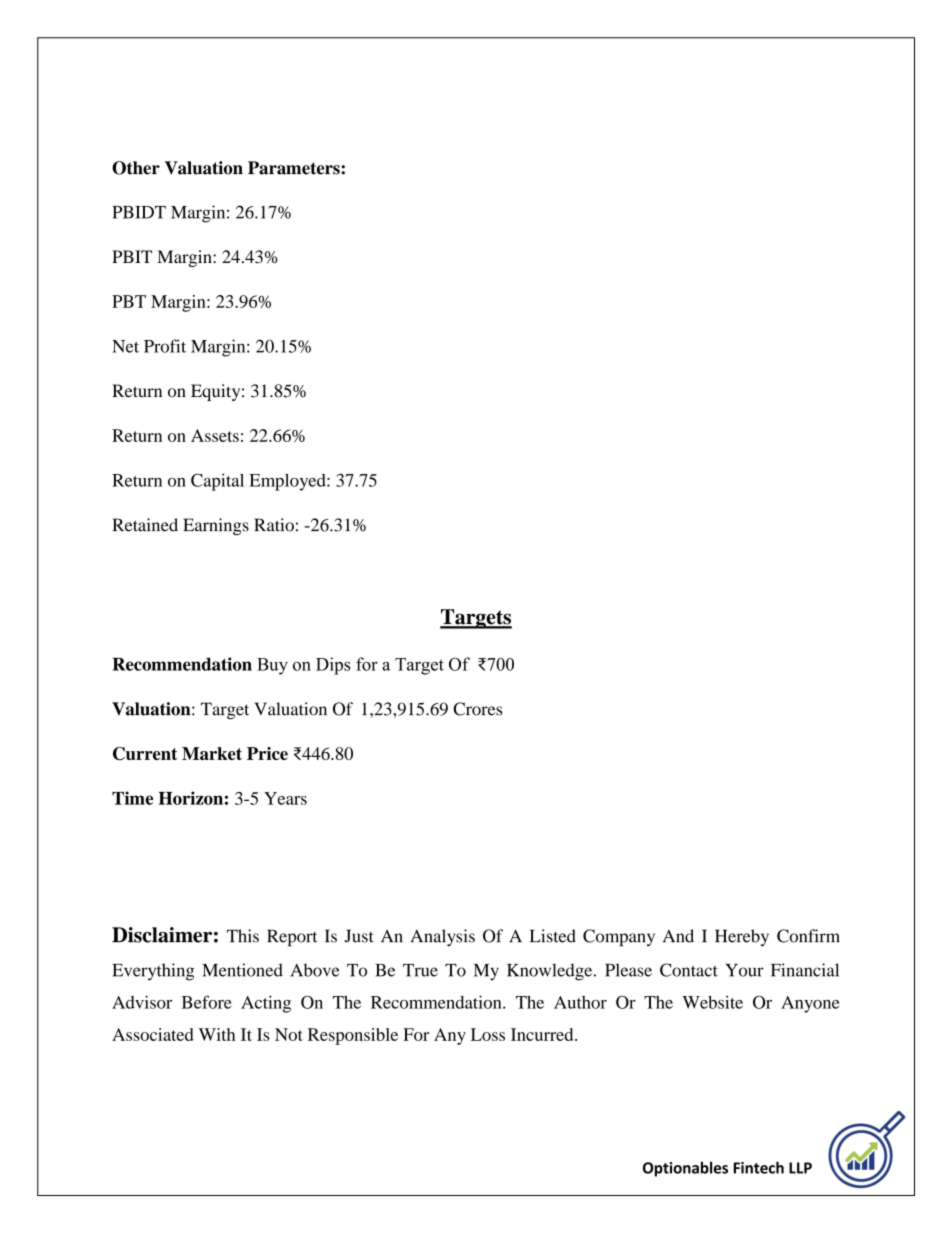 This document has height=1233, width=952. What do you see at coordinates (216, 526) in the document?
I see `Earnings` at bounding box center [216, 526].
